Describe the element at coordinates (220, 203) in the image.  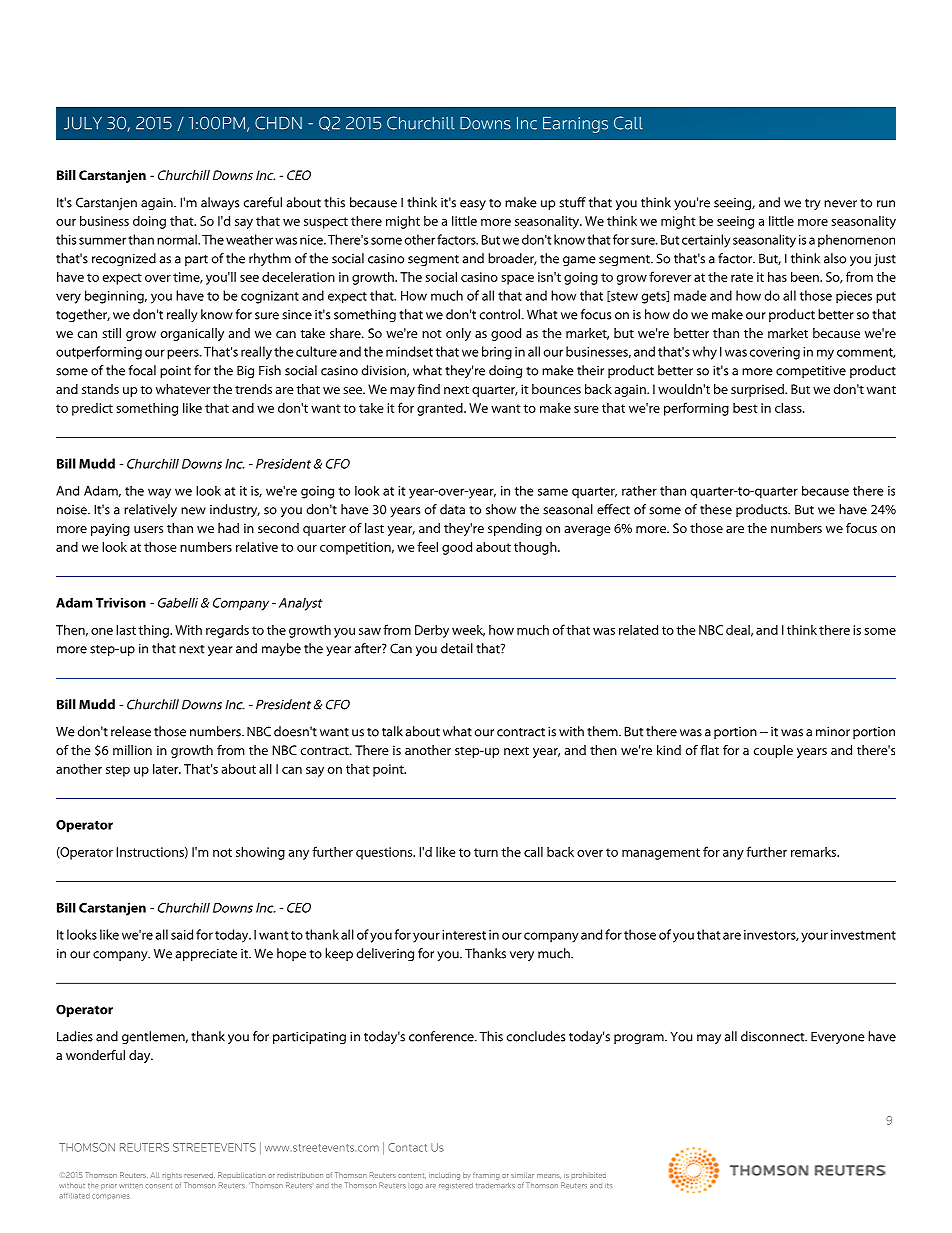
I see `always` at that location.
